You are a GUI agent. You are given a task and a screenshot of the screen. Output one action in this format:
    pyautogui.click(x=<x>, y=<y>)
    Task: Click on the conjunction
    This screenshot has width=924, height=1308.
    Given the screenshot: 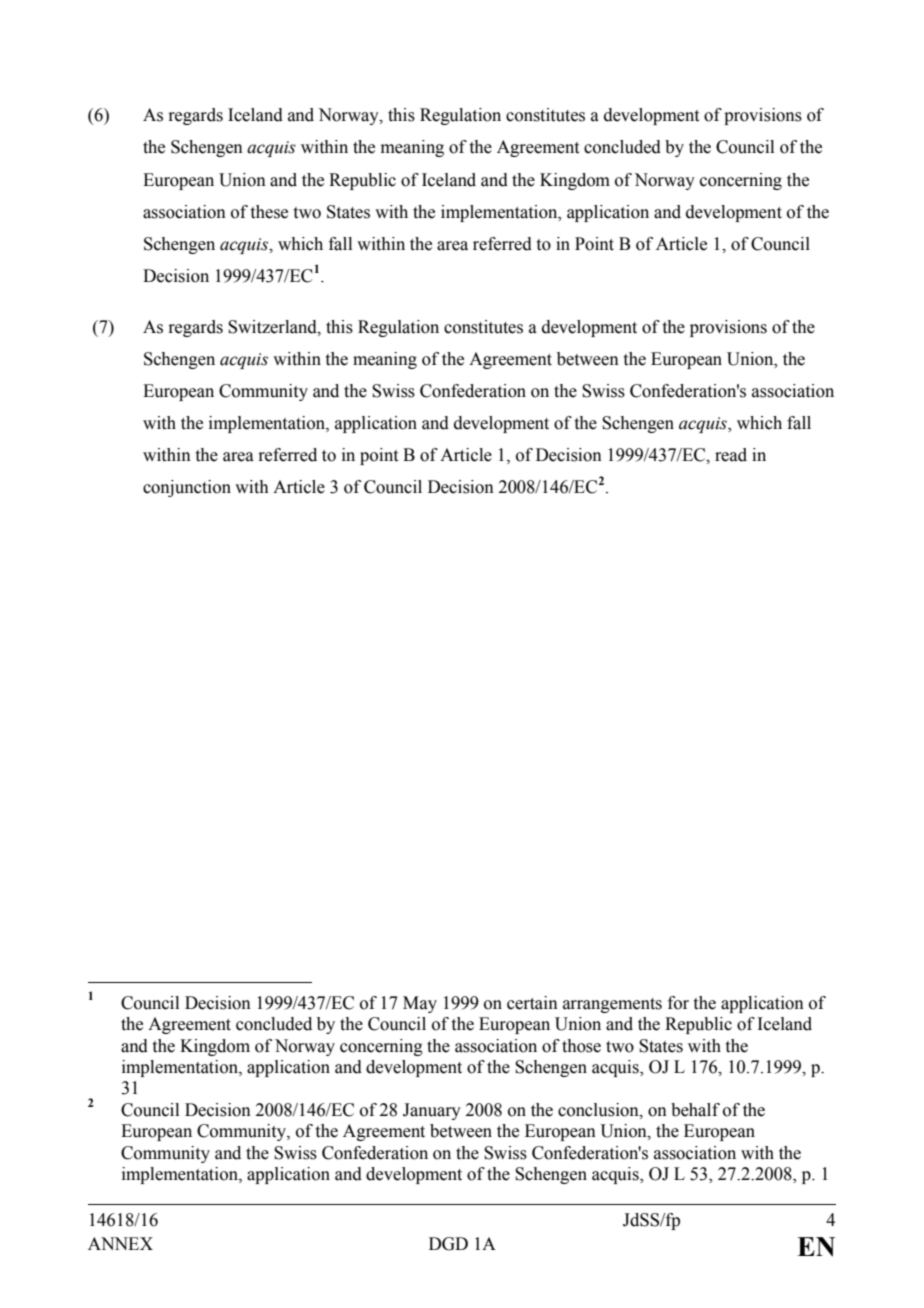 What is the action you would take?
    pyautogui.click(x=187, y=488)
